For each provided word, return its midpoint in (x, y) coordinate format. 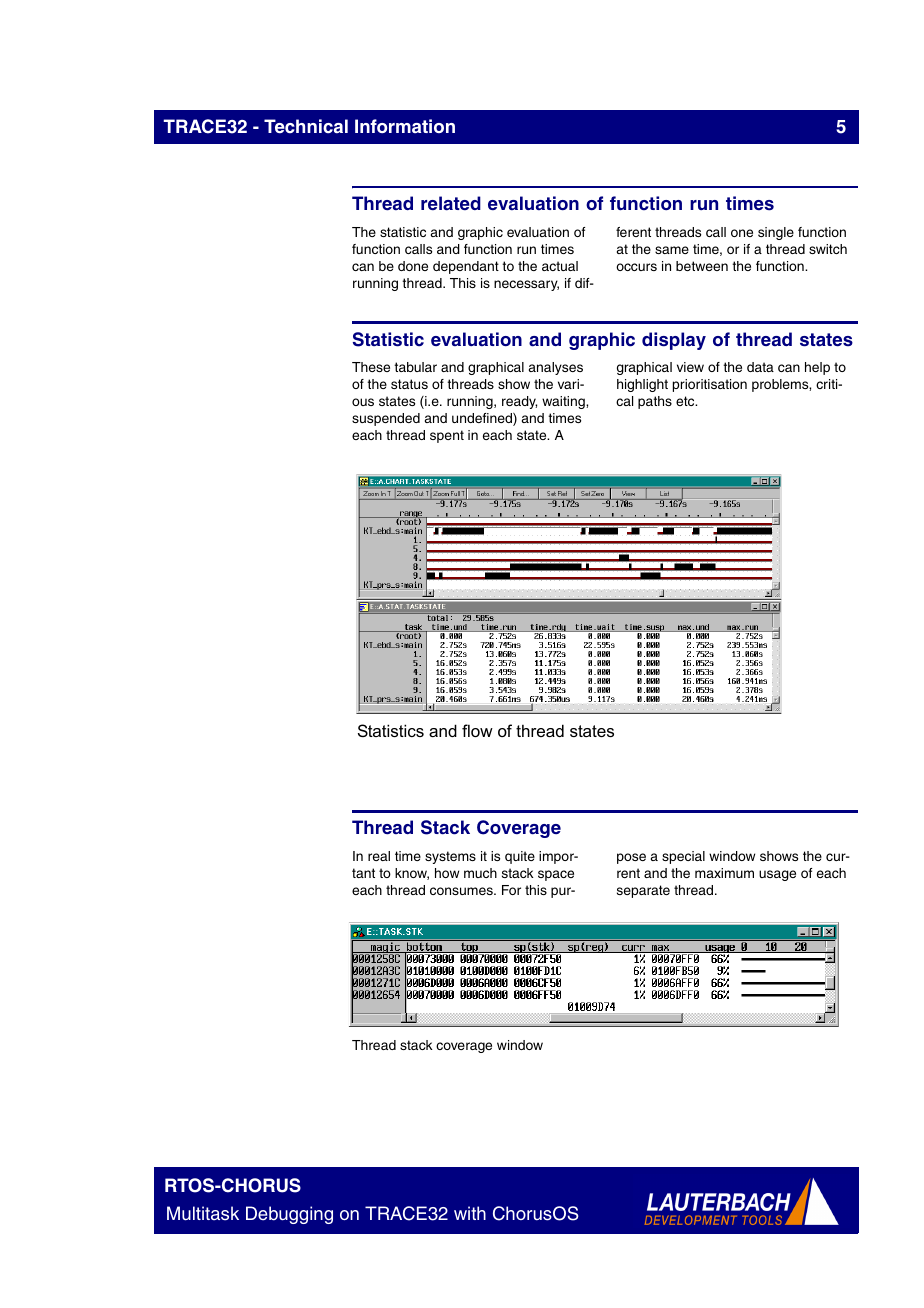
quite (520, 857)
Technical (306, 126)
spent (447, 436)
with (470, 1213)
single (776, 233)
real (379, 856)
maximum (724, 873)
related (451, 203)
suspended (386, 419)
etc (686, 401)
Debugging (289, 1215)
